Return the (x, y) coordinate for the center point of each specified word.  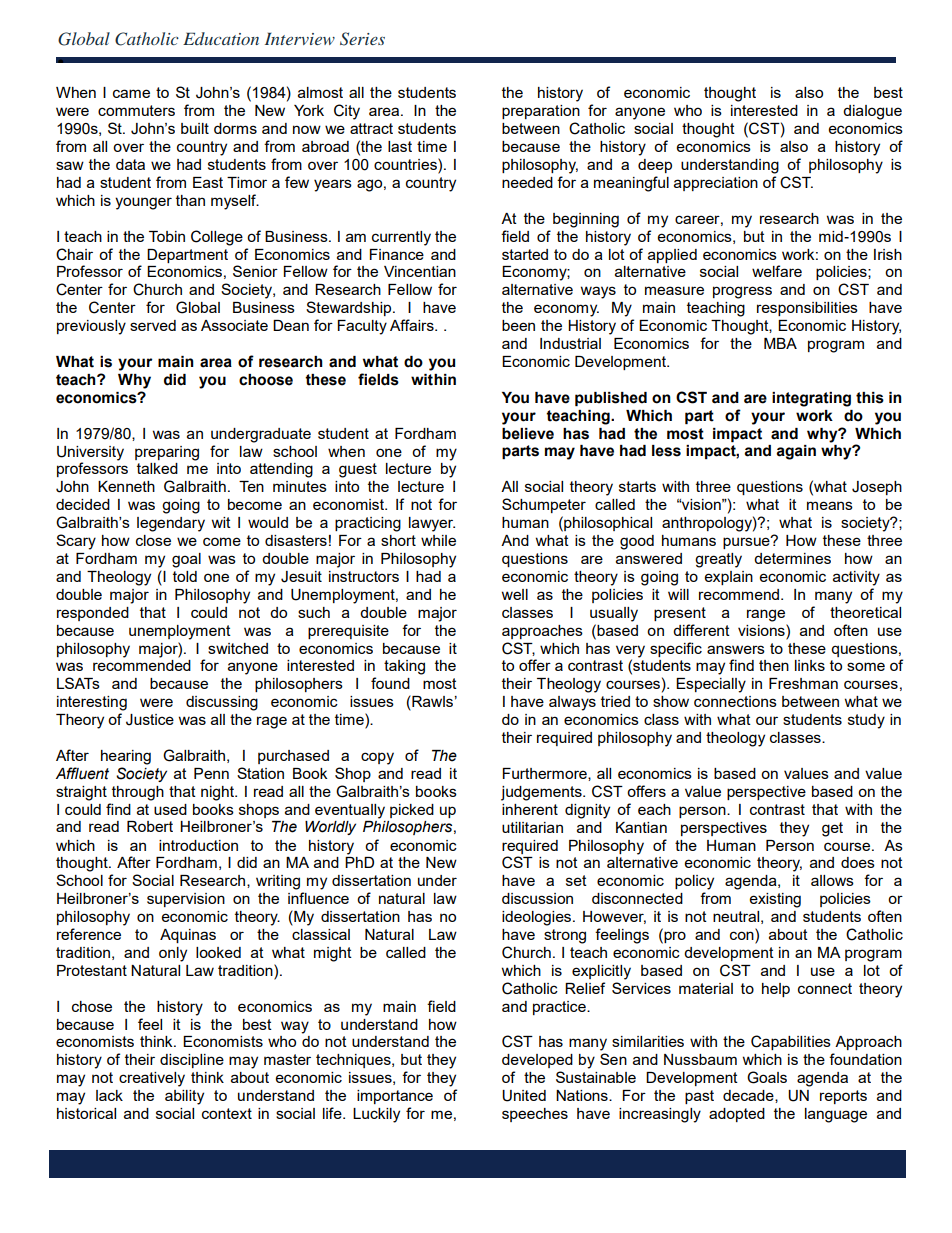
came (131, 93)
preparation (541, 112)
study (866, 721)
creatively (152, 1079)
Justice (150, 720)
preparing (167, 453)
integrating (811, 399)
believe (528, 434)
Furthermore (546, 774)
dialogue (872, 112)
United (524, 1096)
